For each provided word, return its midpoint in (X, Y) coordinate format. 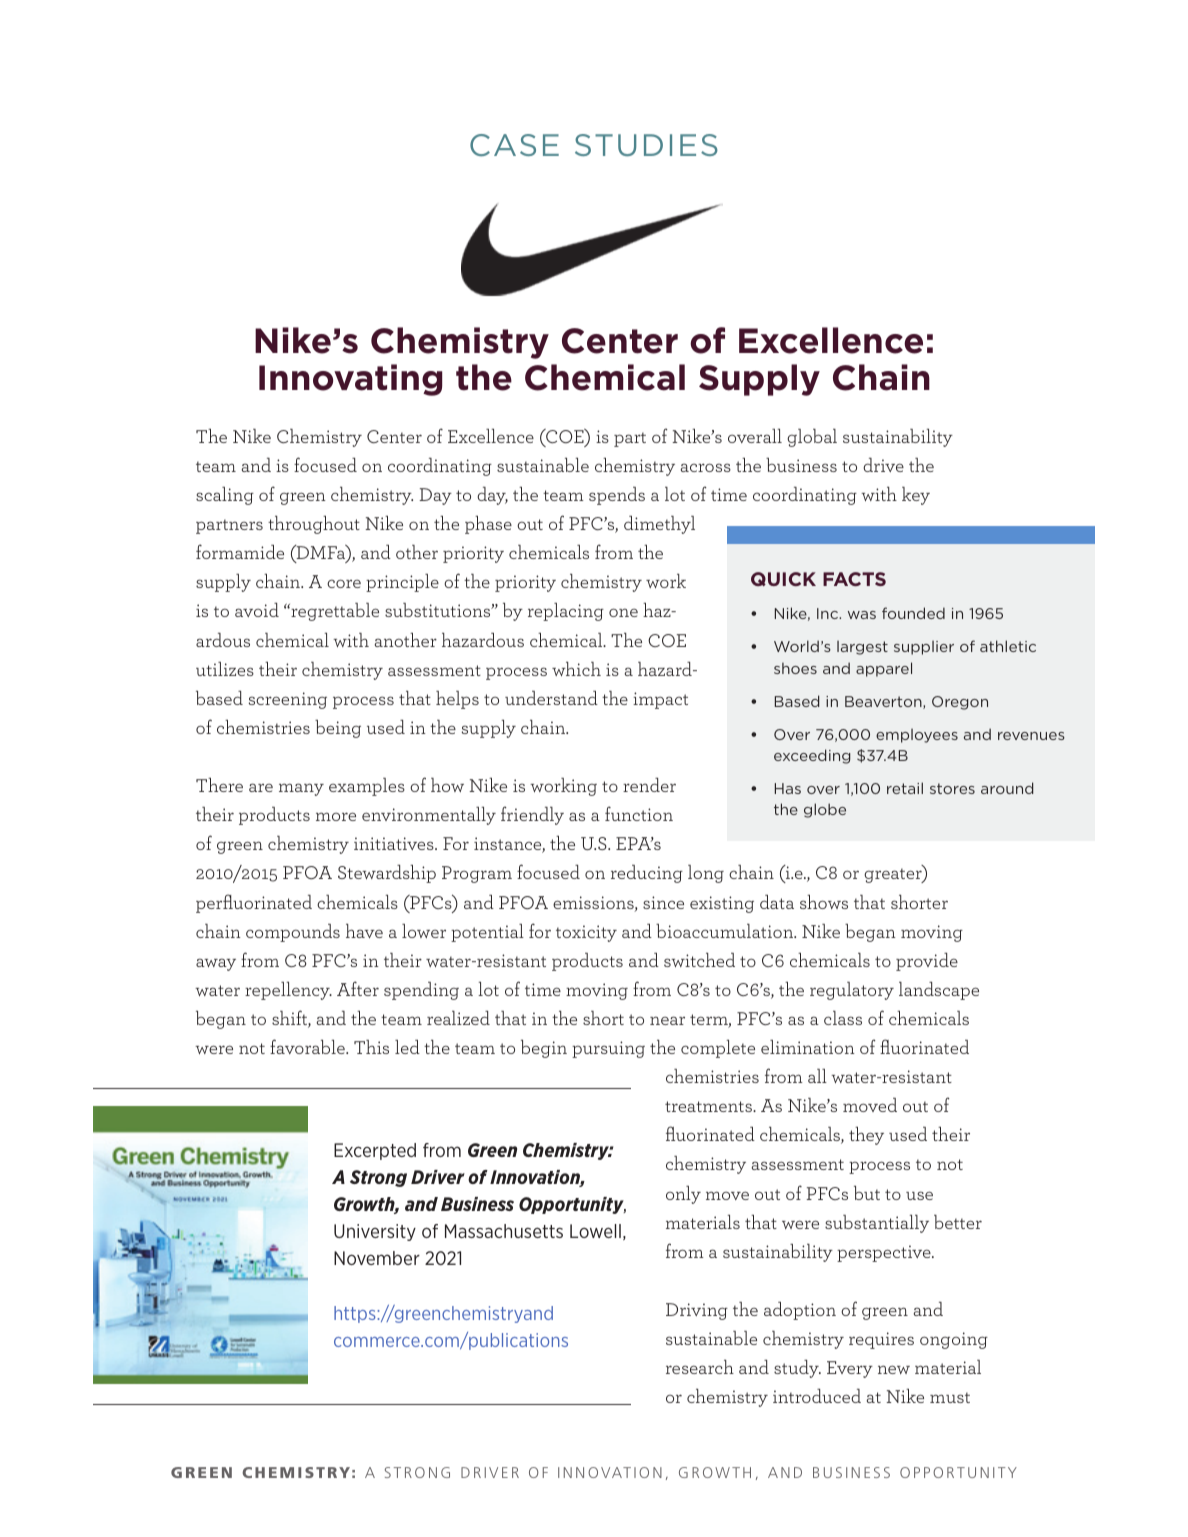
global (812, 438)
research (700, 1367)
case (514, 145)
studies (646, 145)
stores (952, 788)
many (301, 789)
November (377, 1258)
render (649, 785)
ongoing (954, 1340)
